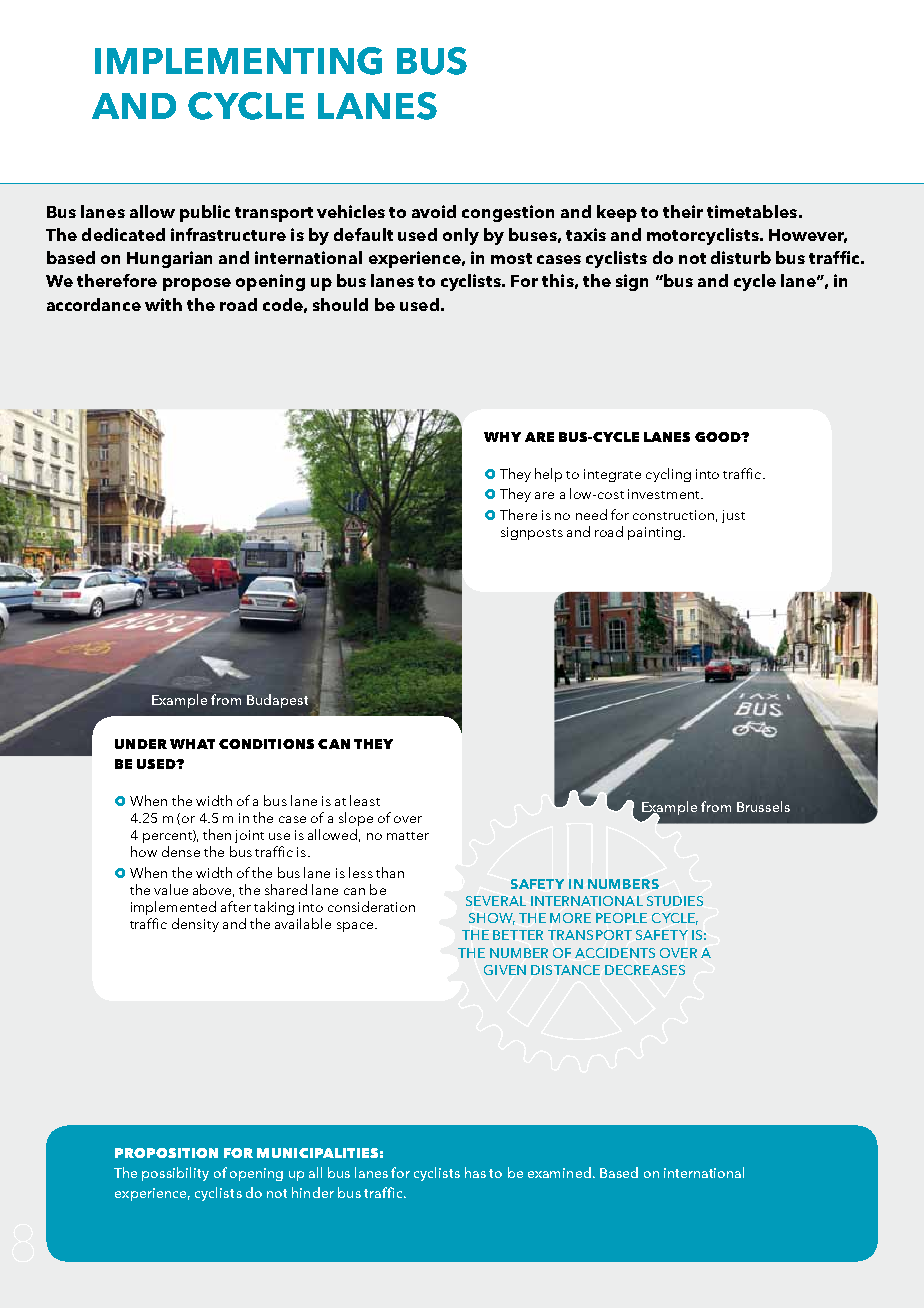 This image has width=924, height=1308. I want to click on painting, so click(654, 533).
